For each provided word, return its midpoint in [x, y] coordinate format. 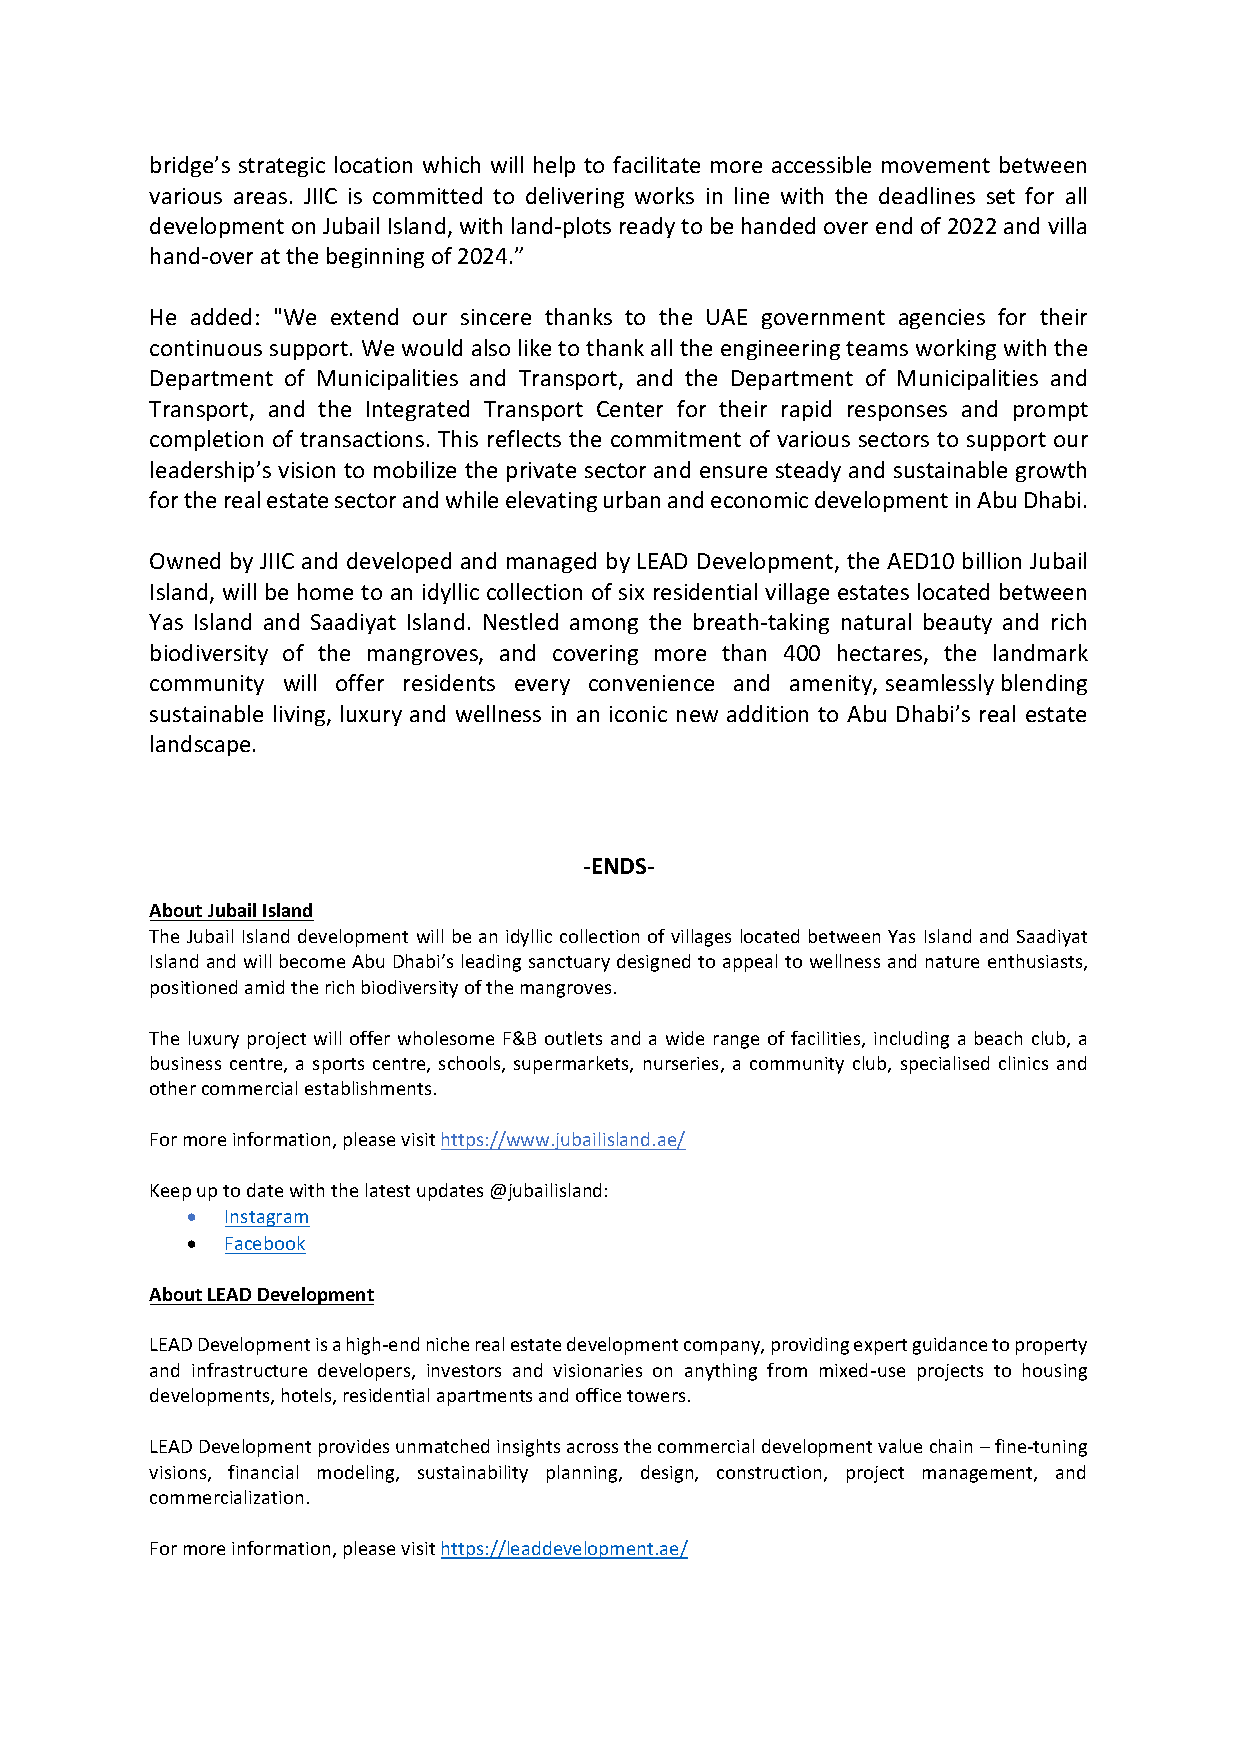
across [592, 1448]
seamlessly [940, 684]
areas [260, 198]
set [1001, 196]
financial [263, 1472]
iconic [638, 714]
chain [951, 1446]
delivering [575, 197]
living [301, 715]
